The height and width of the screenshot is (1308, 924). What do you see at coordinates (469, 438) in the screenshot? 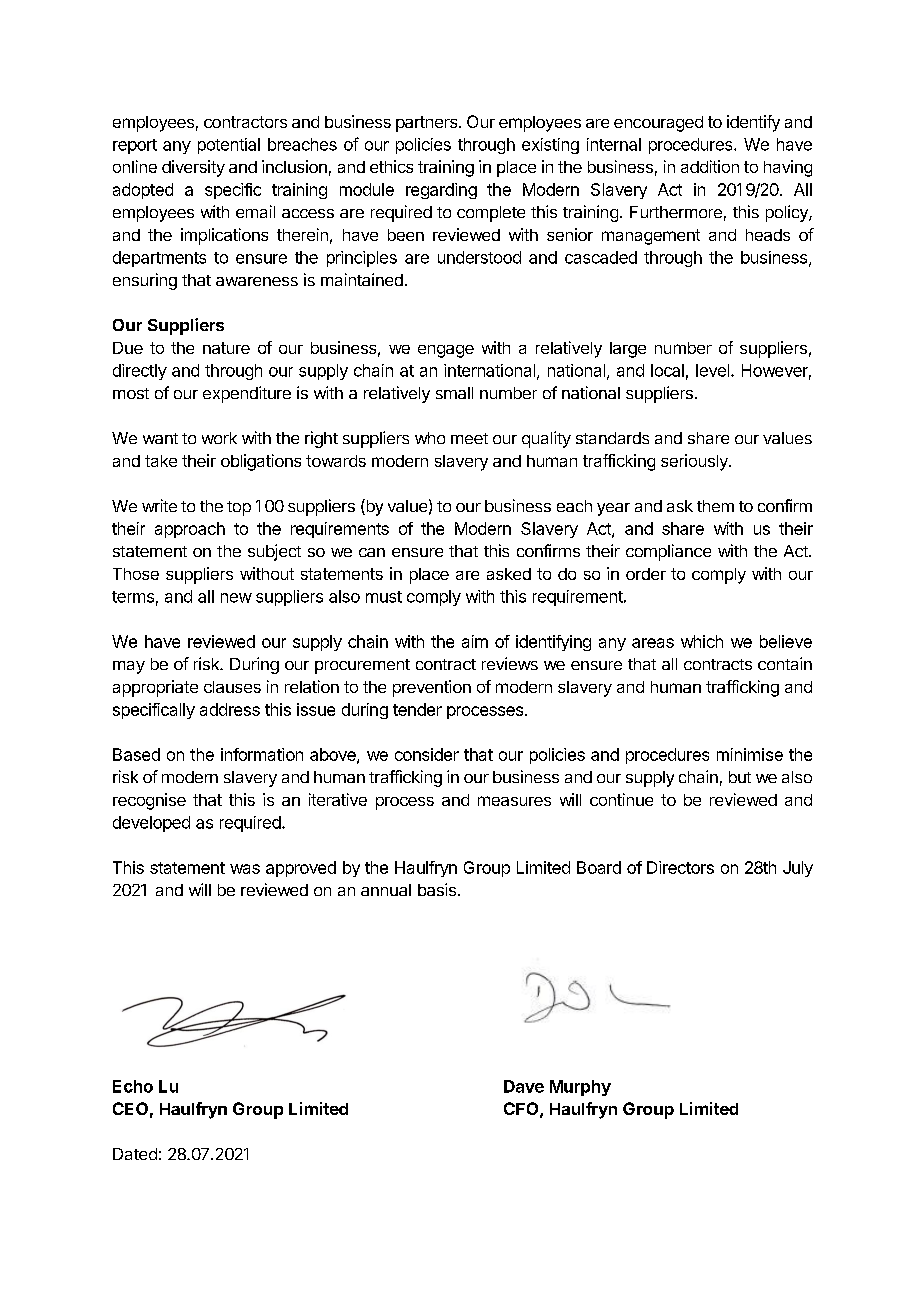
I see `meet` at bounding box center [469, 438].
